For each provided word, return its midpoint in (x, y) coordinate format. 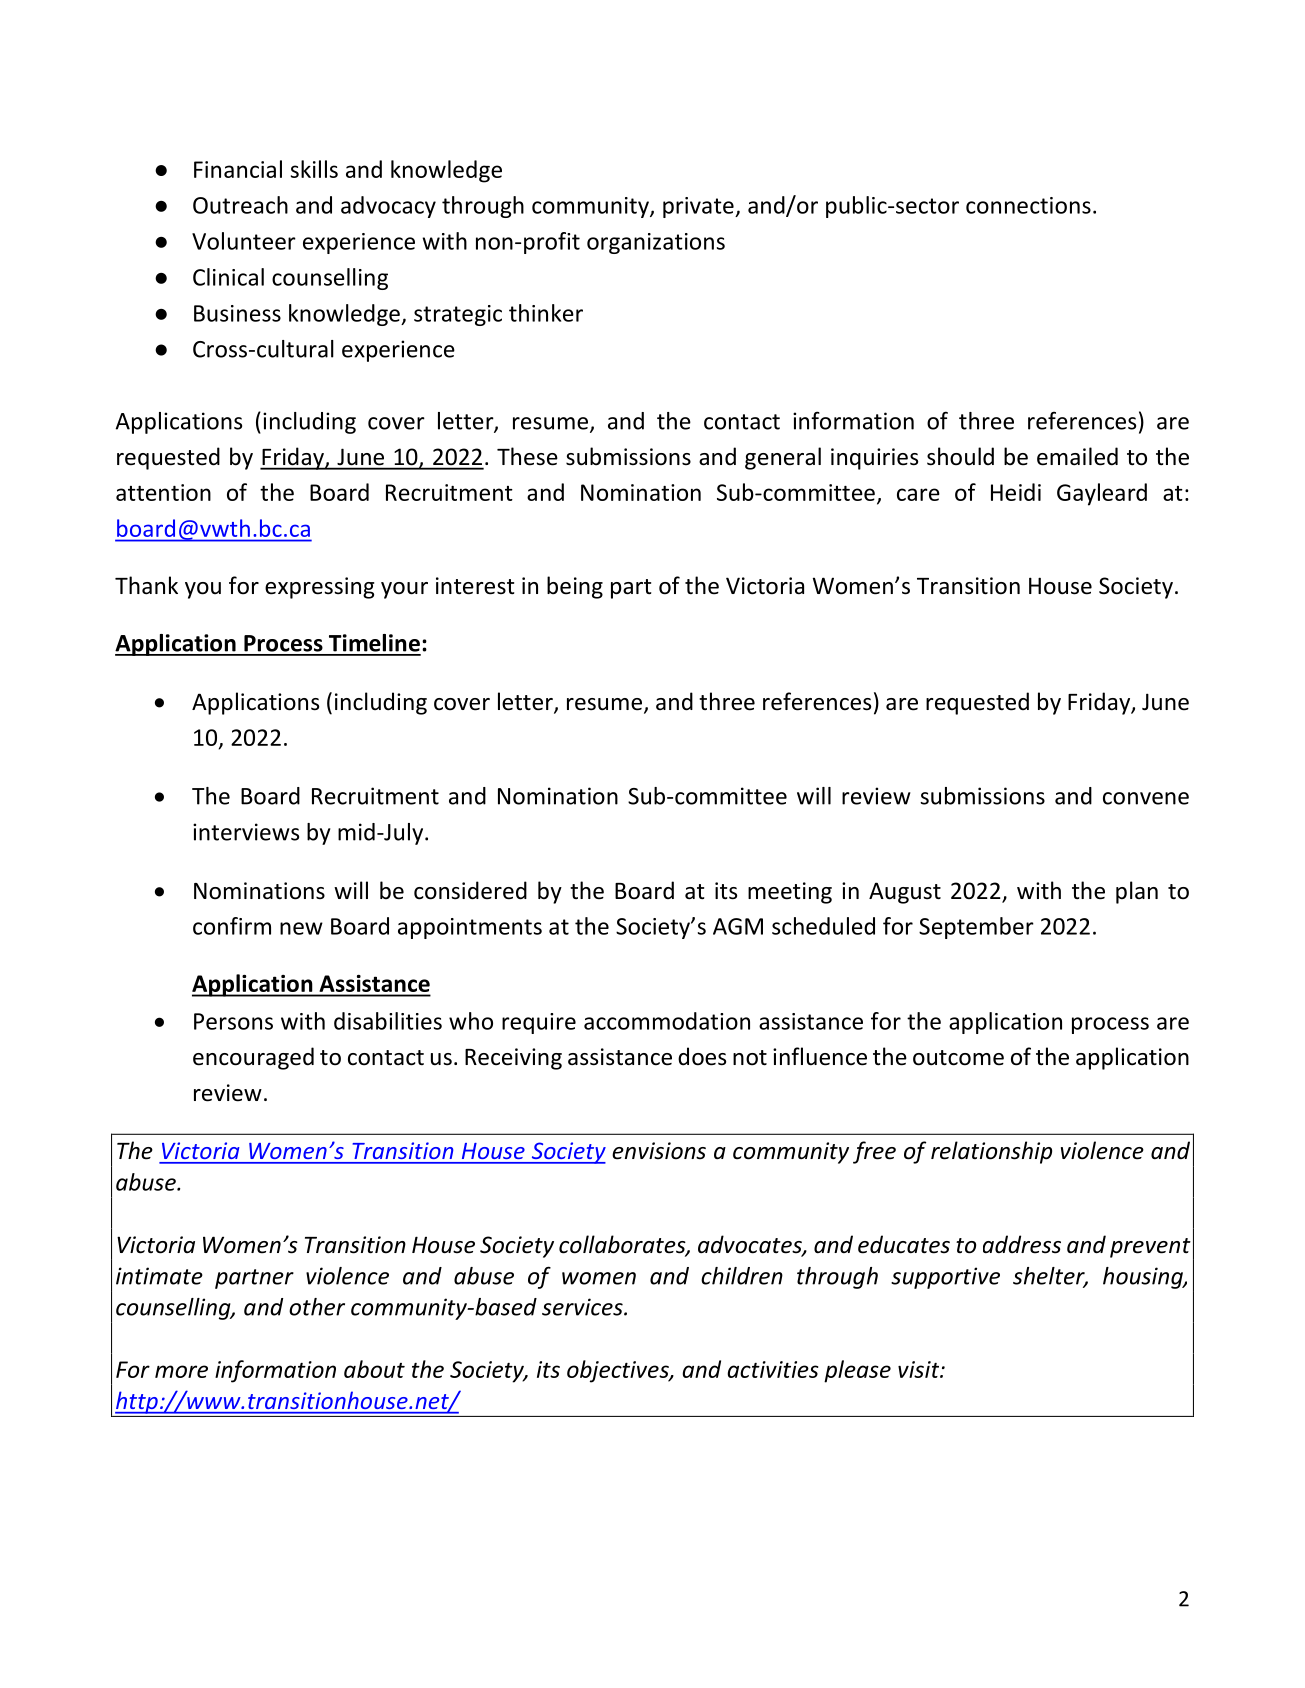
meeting (790, 893)
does (702, 1056)
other (317, 1307)
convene (1146, 798)
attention (163, 492)
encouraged (253, 1058)
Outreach (240, 205)
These (527, 456)
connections (1028, 205)
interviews (246, 832)
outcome (958, 1058)
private (699, 207)
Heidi (1016, 492)
